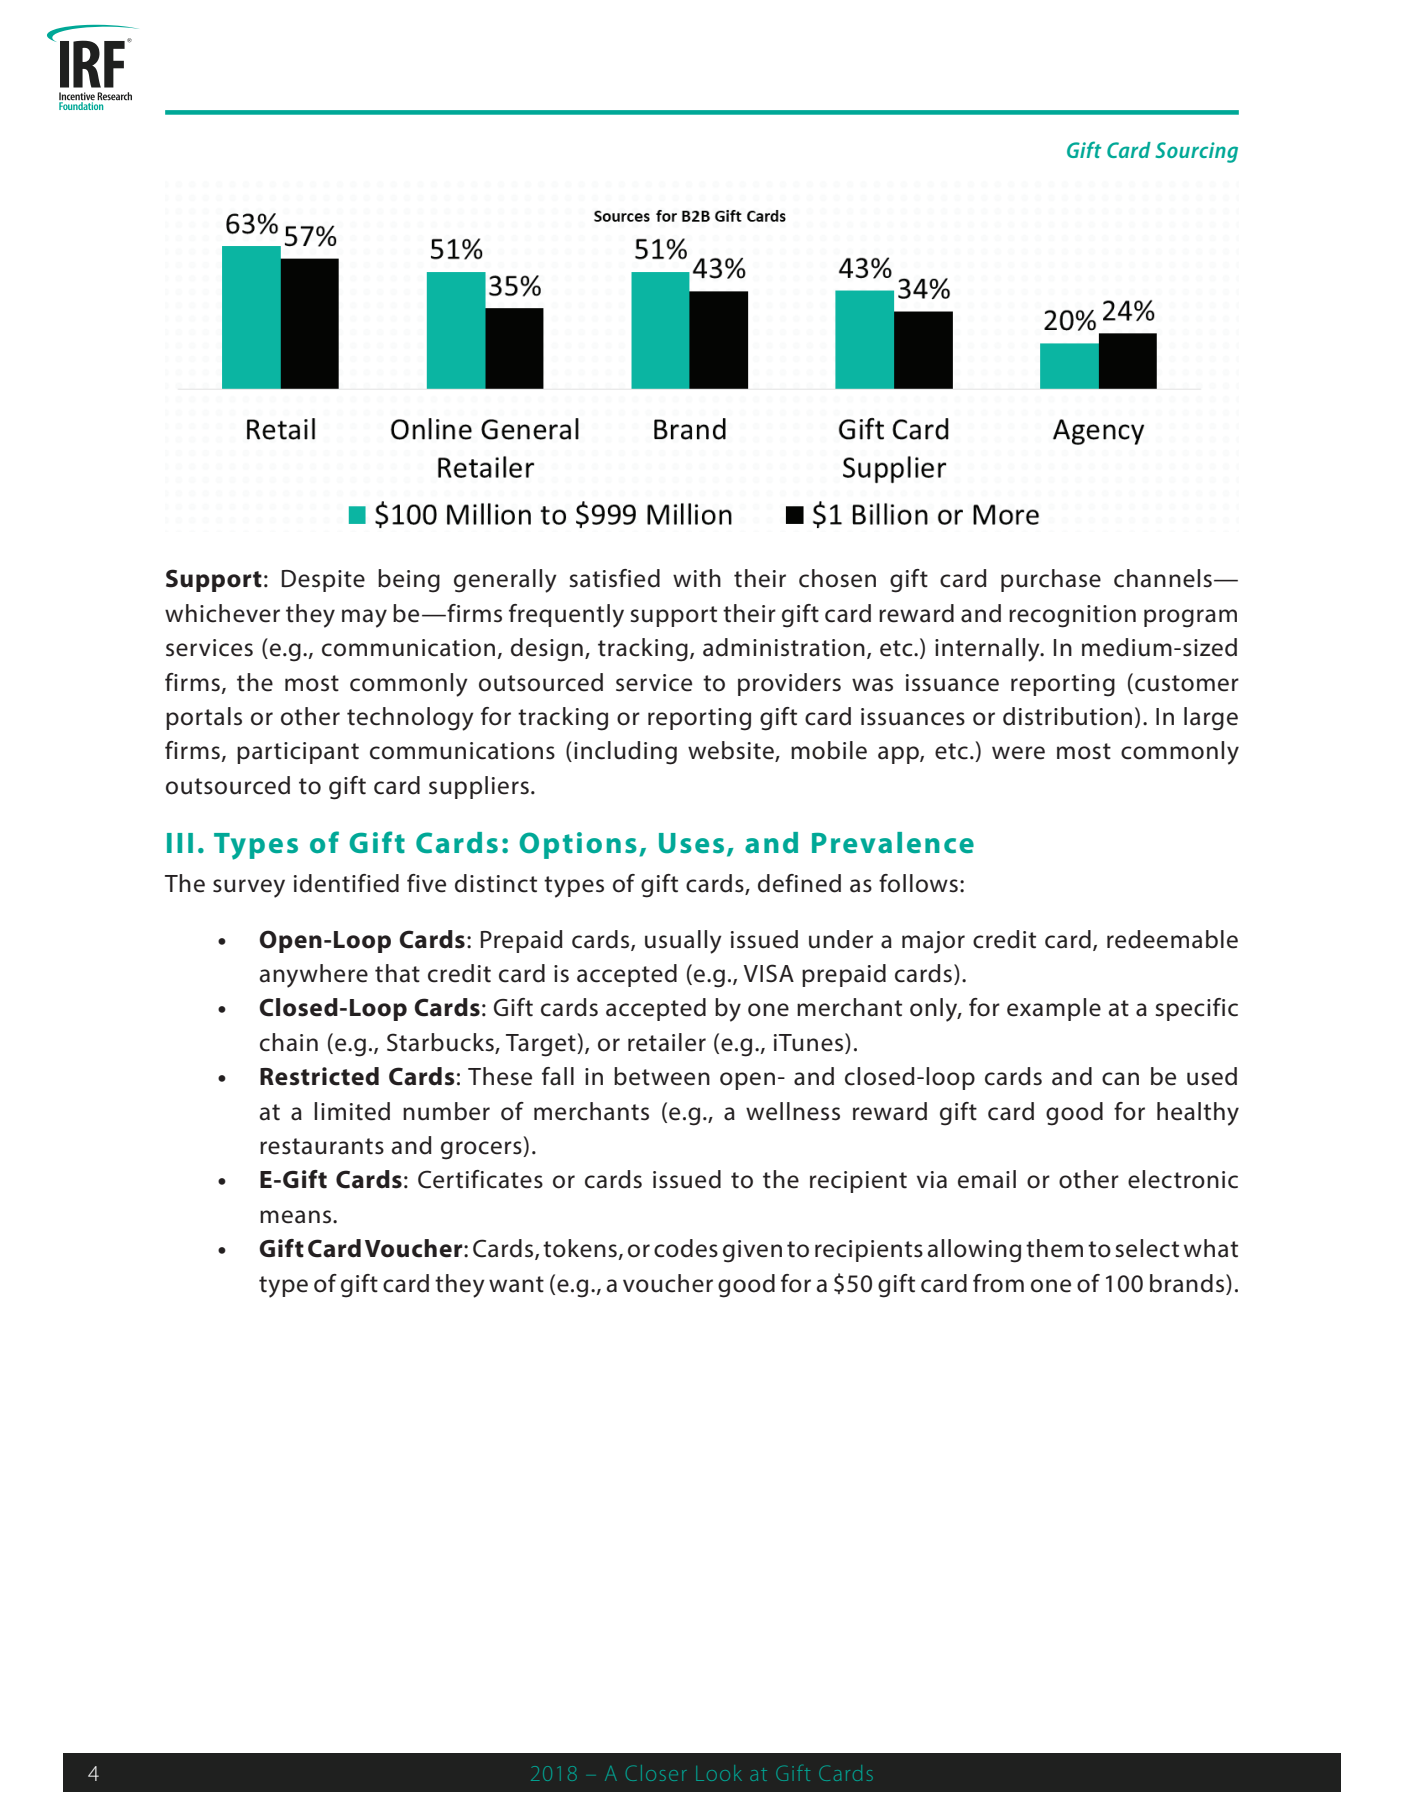  Describe the element at coordinates (298, 753) in the screenshot. I see `participant` at that location.
